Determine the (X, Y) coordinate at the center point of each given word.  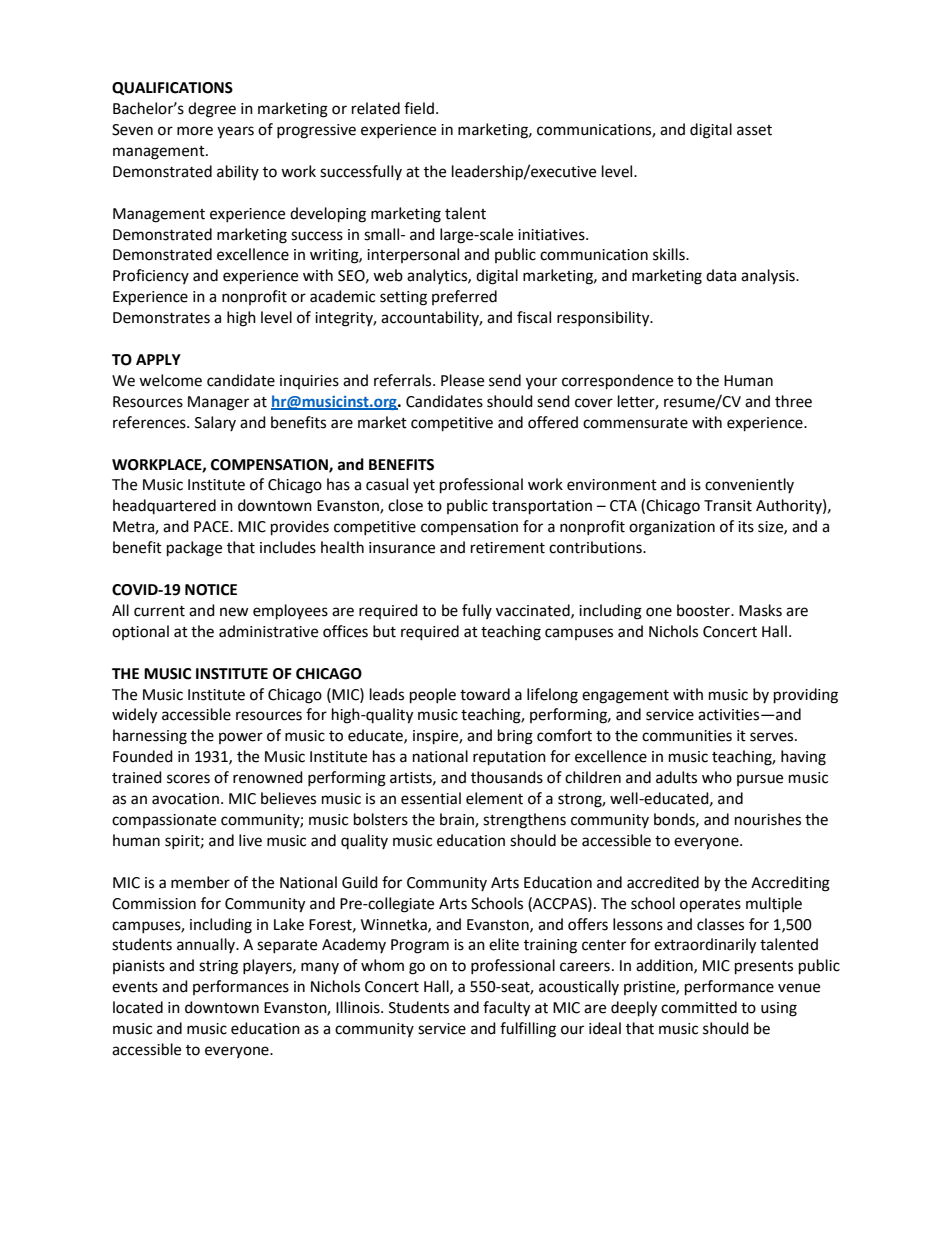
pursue (760, 780)
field (419, 108)
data (721, 275)
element (494, 798)
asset (754, 130)
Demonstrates (161, 318)
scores (188, 779)
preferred (464, 297)
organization (672, 528)
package (194, 549)
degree (212, 110)
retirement (508, 548)
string (218, 967)
